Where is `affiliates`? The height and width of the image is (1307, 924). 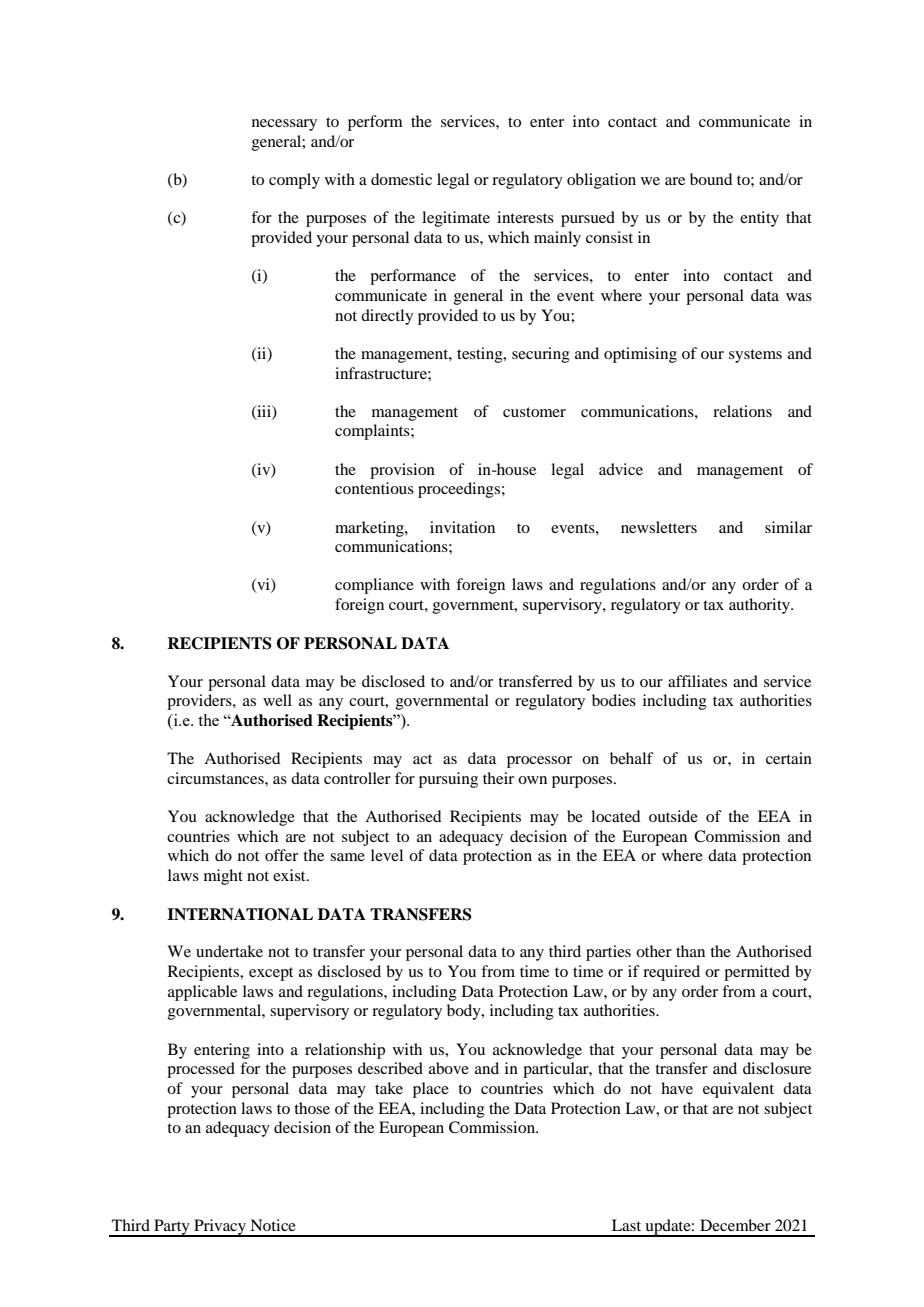 affiliates is located at coordinates (697, 681).
